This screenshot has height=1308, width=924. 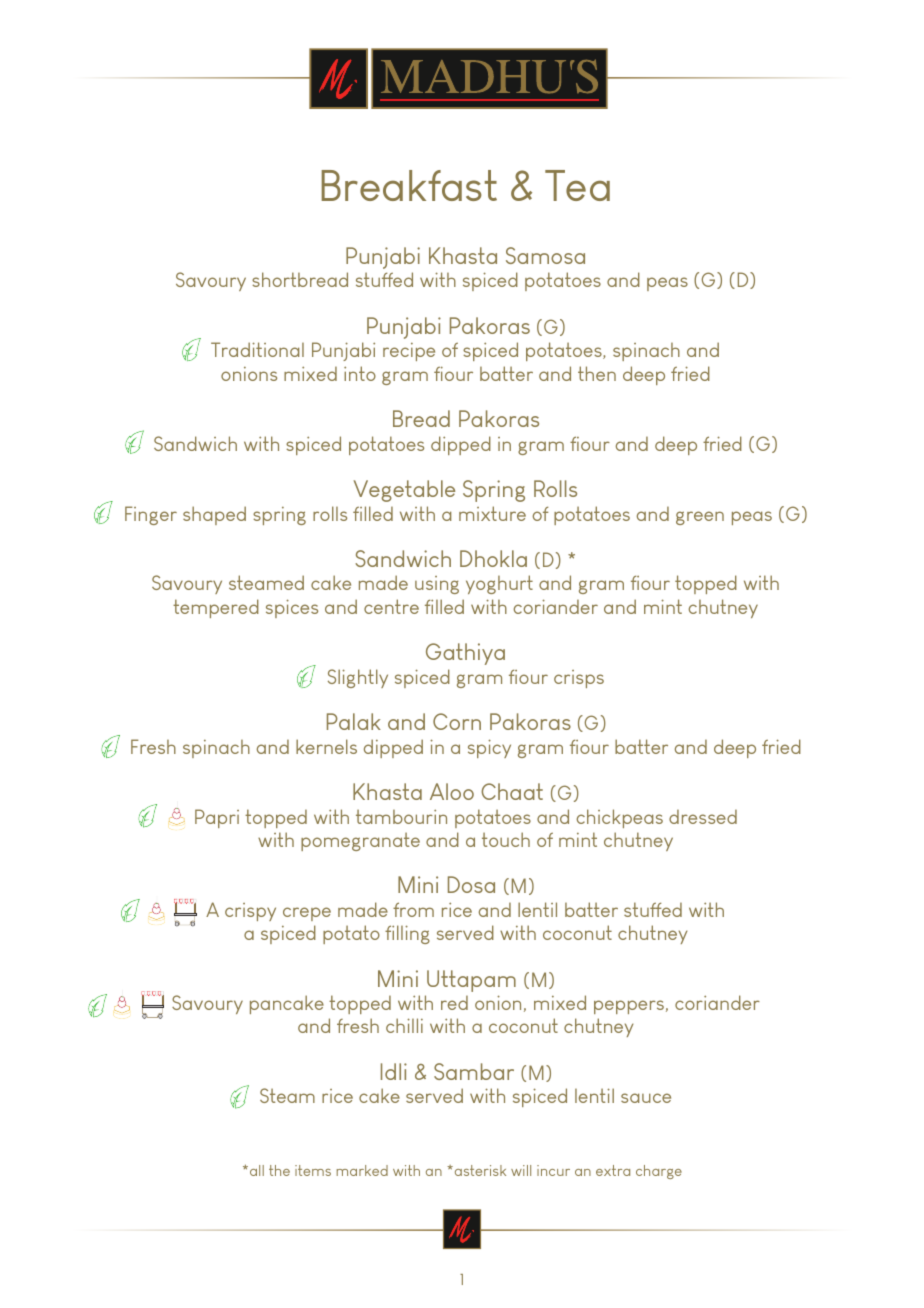 I want to click on Traditional, so click(x=257, y=349).
